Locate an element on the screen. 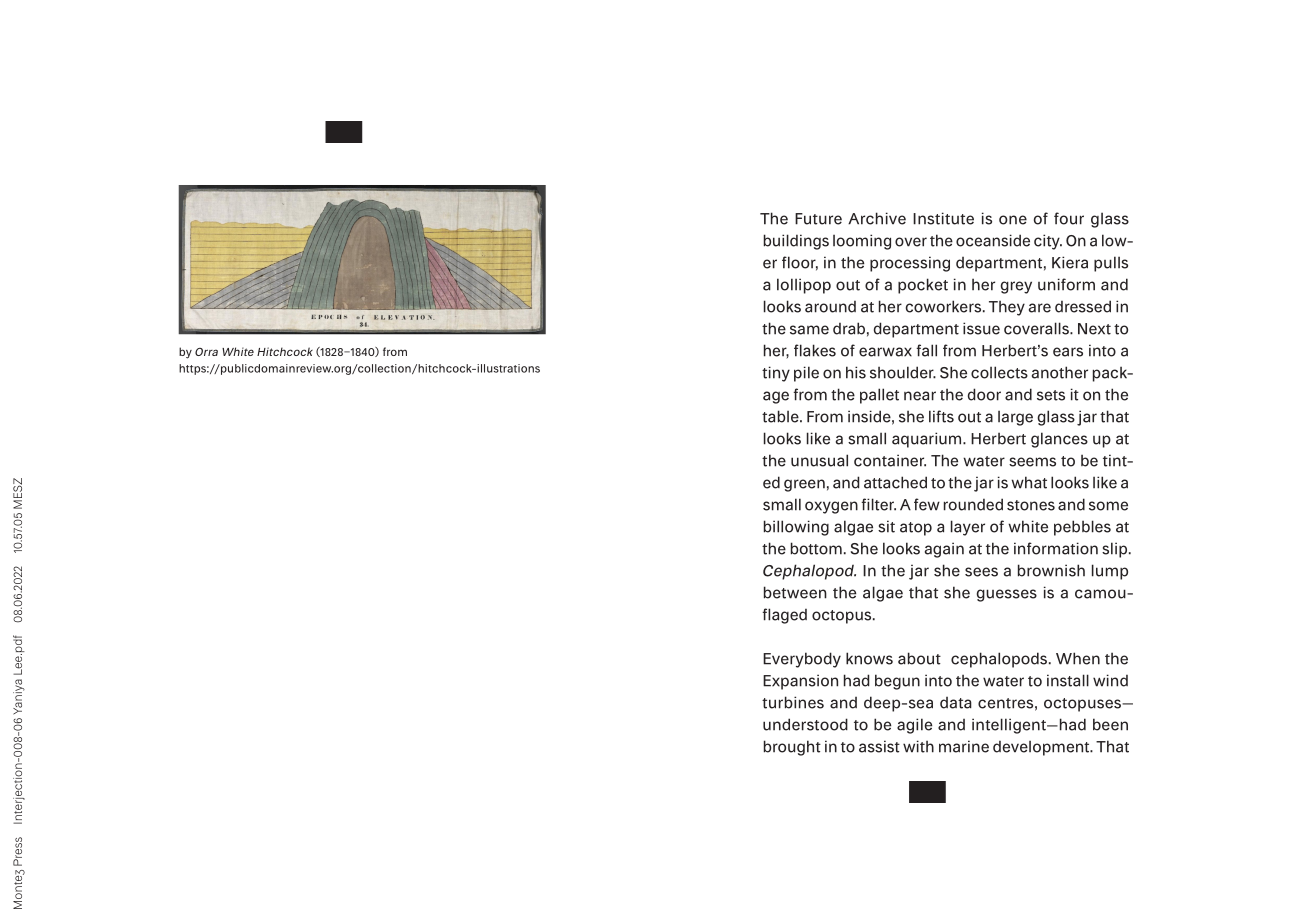 The image size is (1308, 924). green is located at coordinates (804, 485).
